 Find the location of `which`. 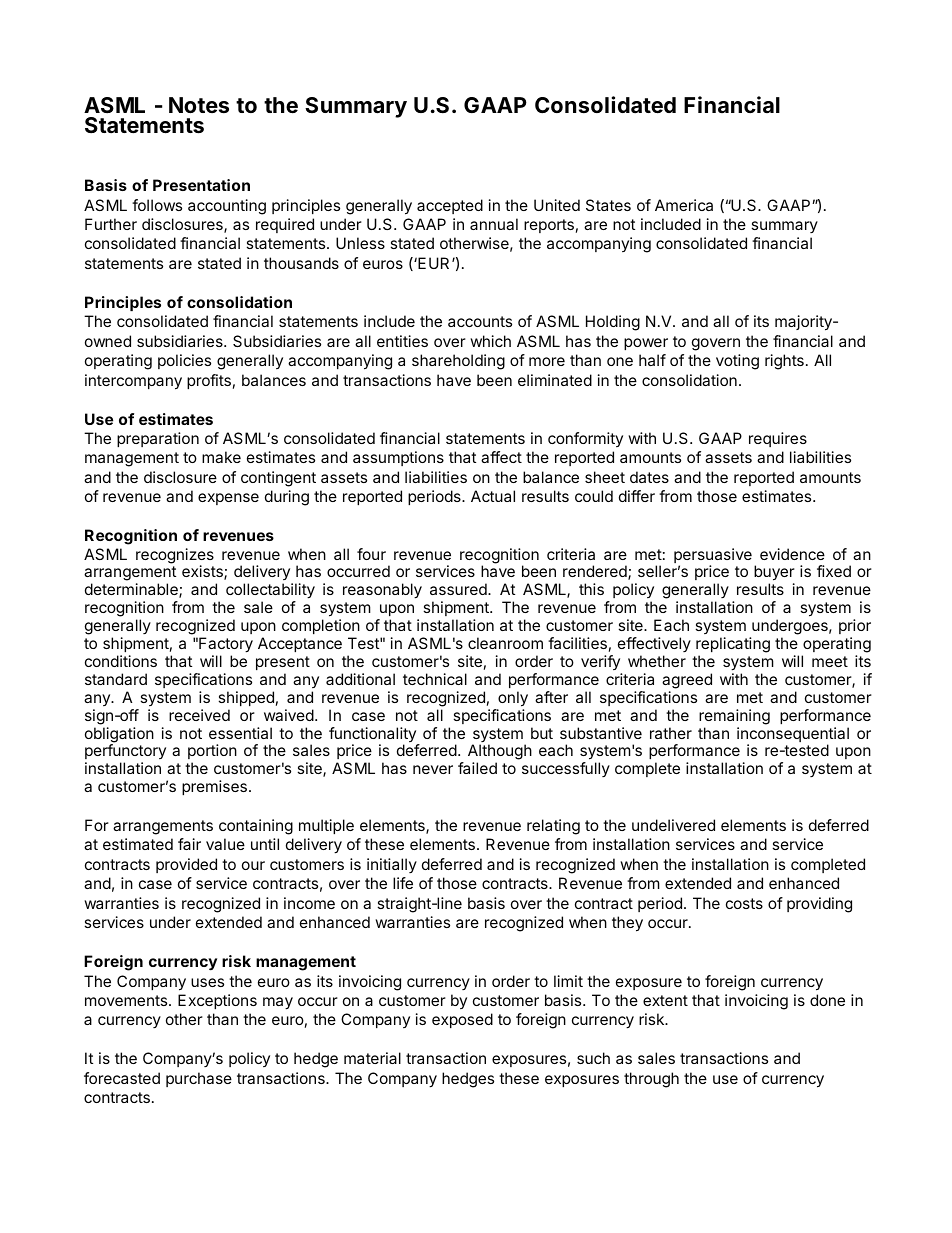

which is located at coordinates (490, 341).
